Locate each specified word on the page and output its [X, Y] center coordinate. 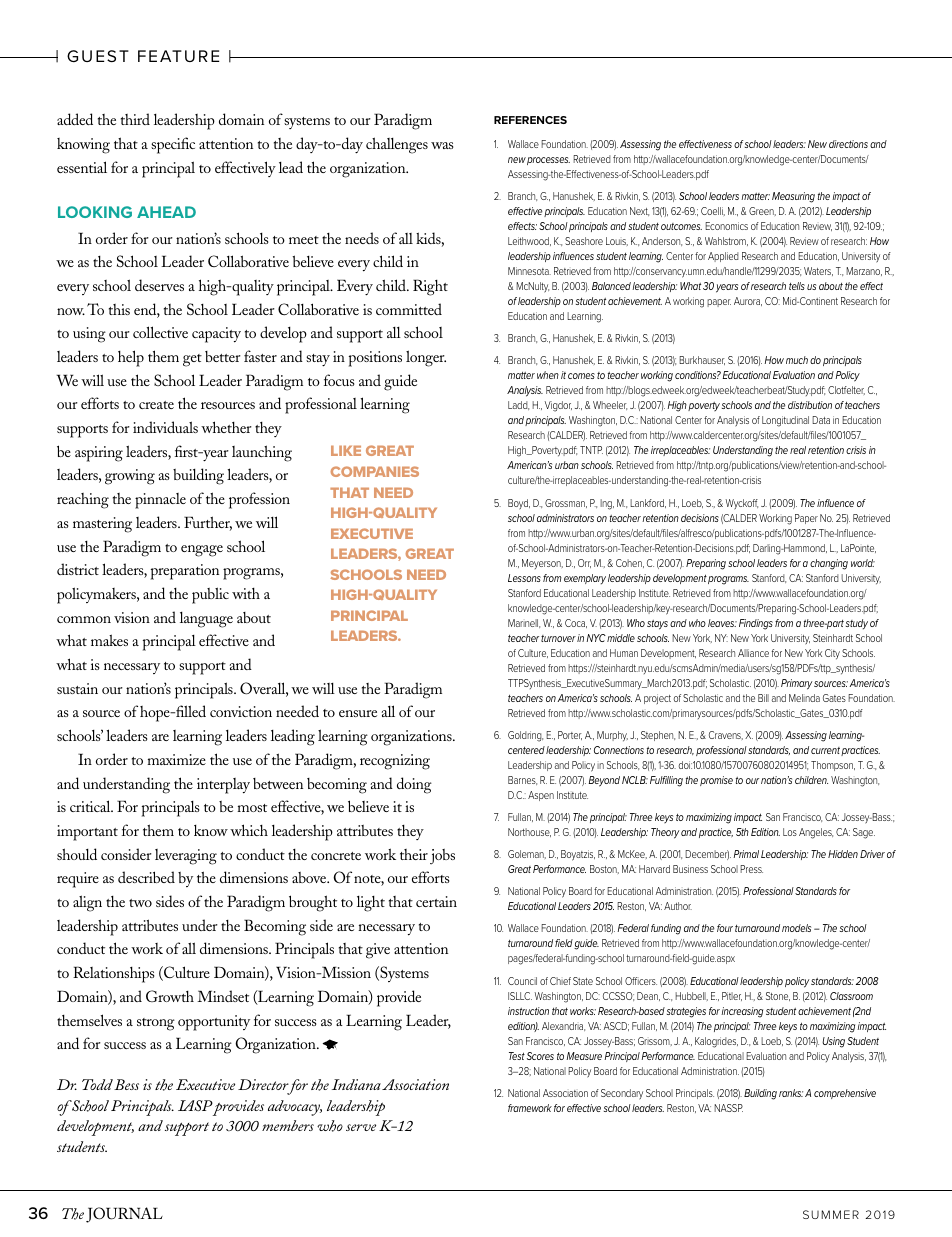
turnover [558, 638]
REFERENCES [530, 120]
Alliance [753, 653]
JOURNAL [124, 1215]
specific [173, 145]
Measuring [793, 197]
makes [109, 640]
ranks [791, 1093]
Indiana [356, 1084]
